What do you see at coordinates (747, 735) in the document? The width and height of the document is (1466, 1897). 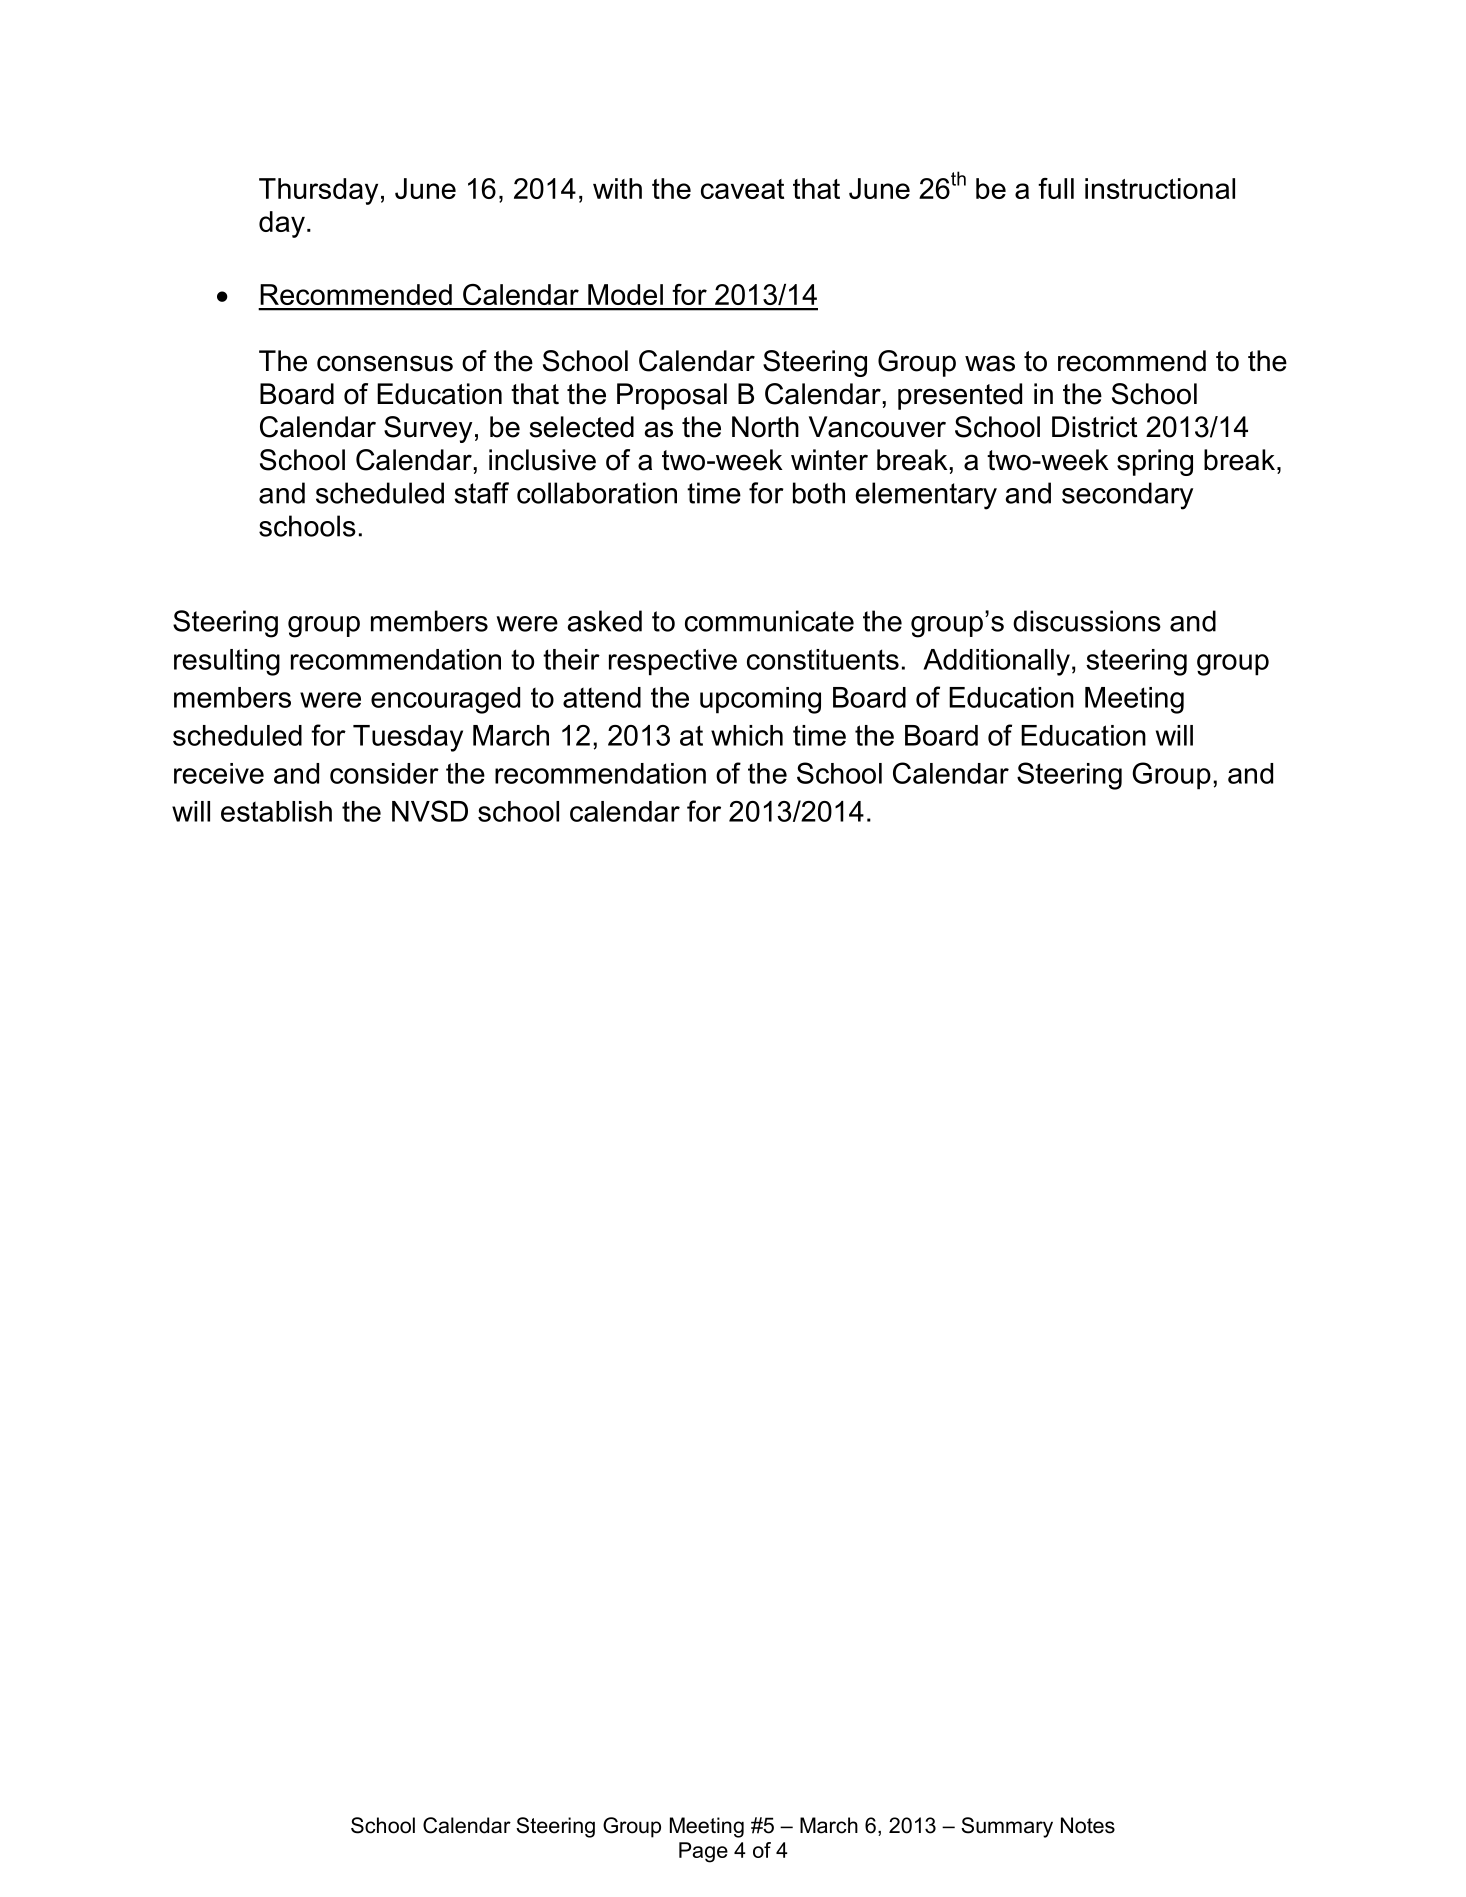 I see `which` at bounding box center [747, 735].
